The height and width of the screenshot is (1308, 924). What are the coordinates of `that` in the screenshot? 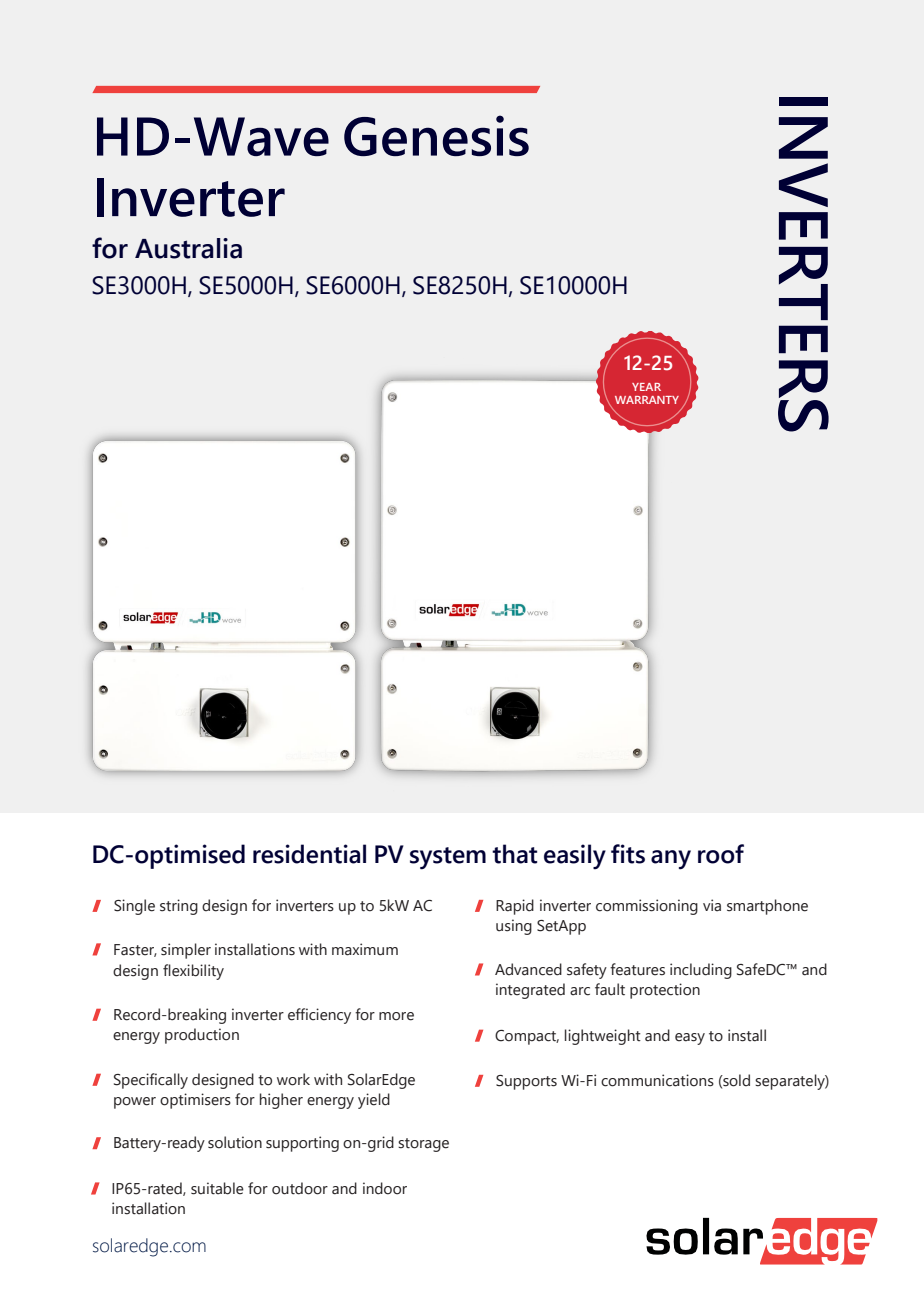 It's located at (514, 854).
